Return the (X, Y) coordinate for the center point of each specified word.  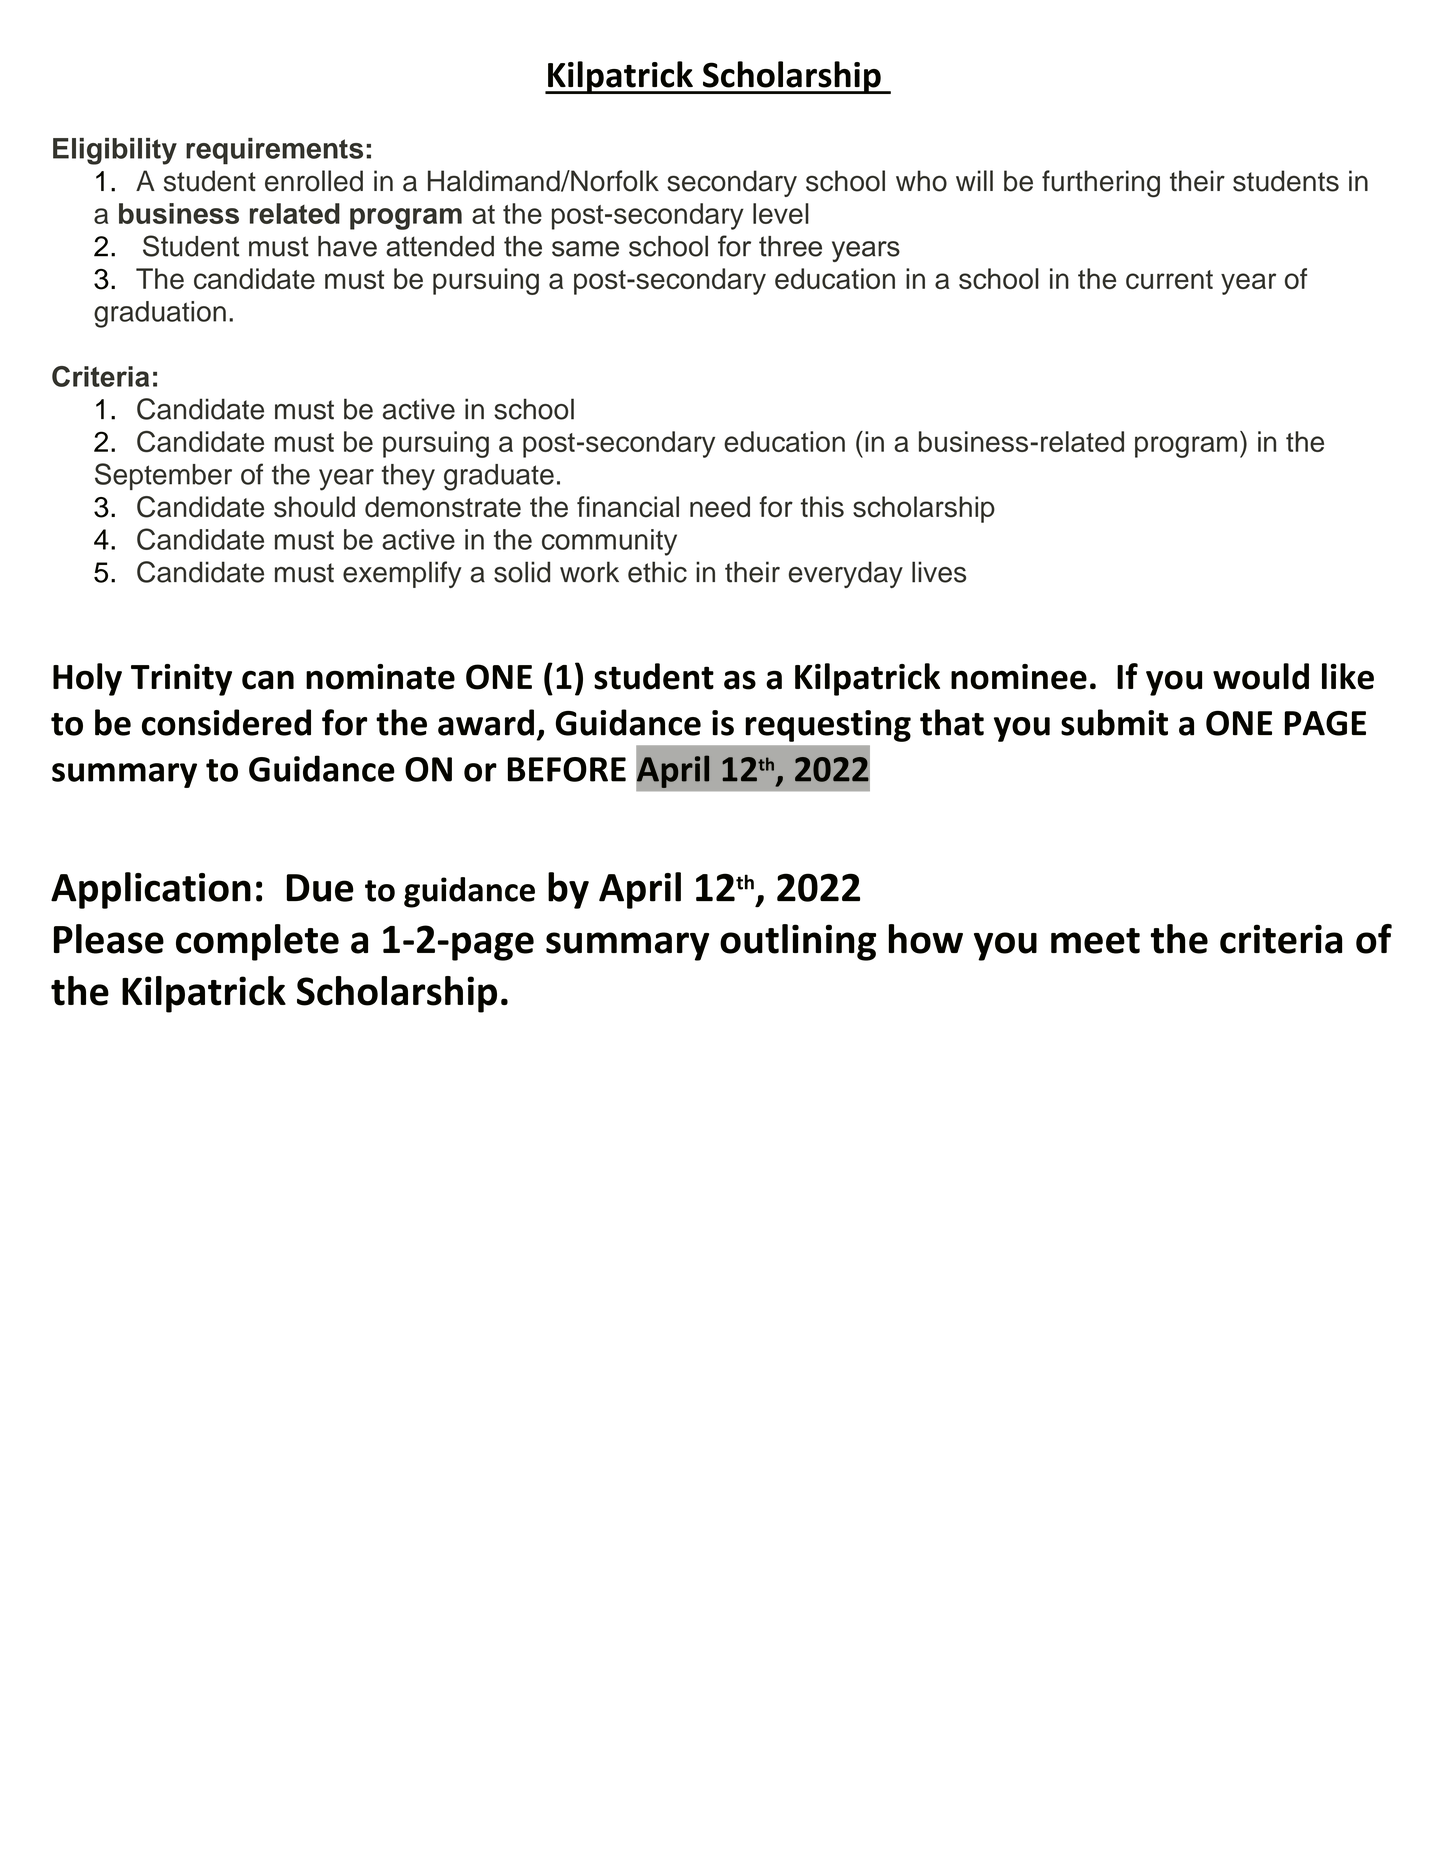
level (781, 213)
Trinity (181, 680)
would (1261, 676)
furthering (1101, 184)
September (163, 476)
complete (257, 942)
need (720, 507)
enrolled (314, 181)
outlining (798, 942)
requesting (828, 726)
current (1169, 279)
